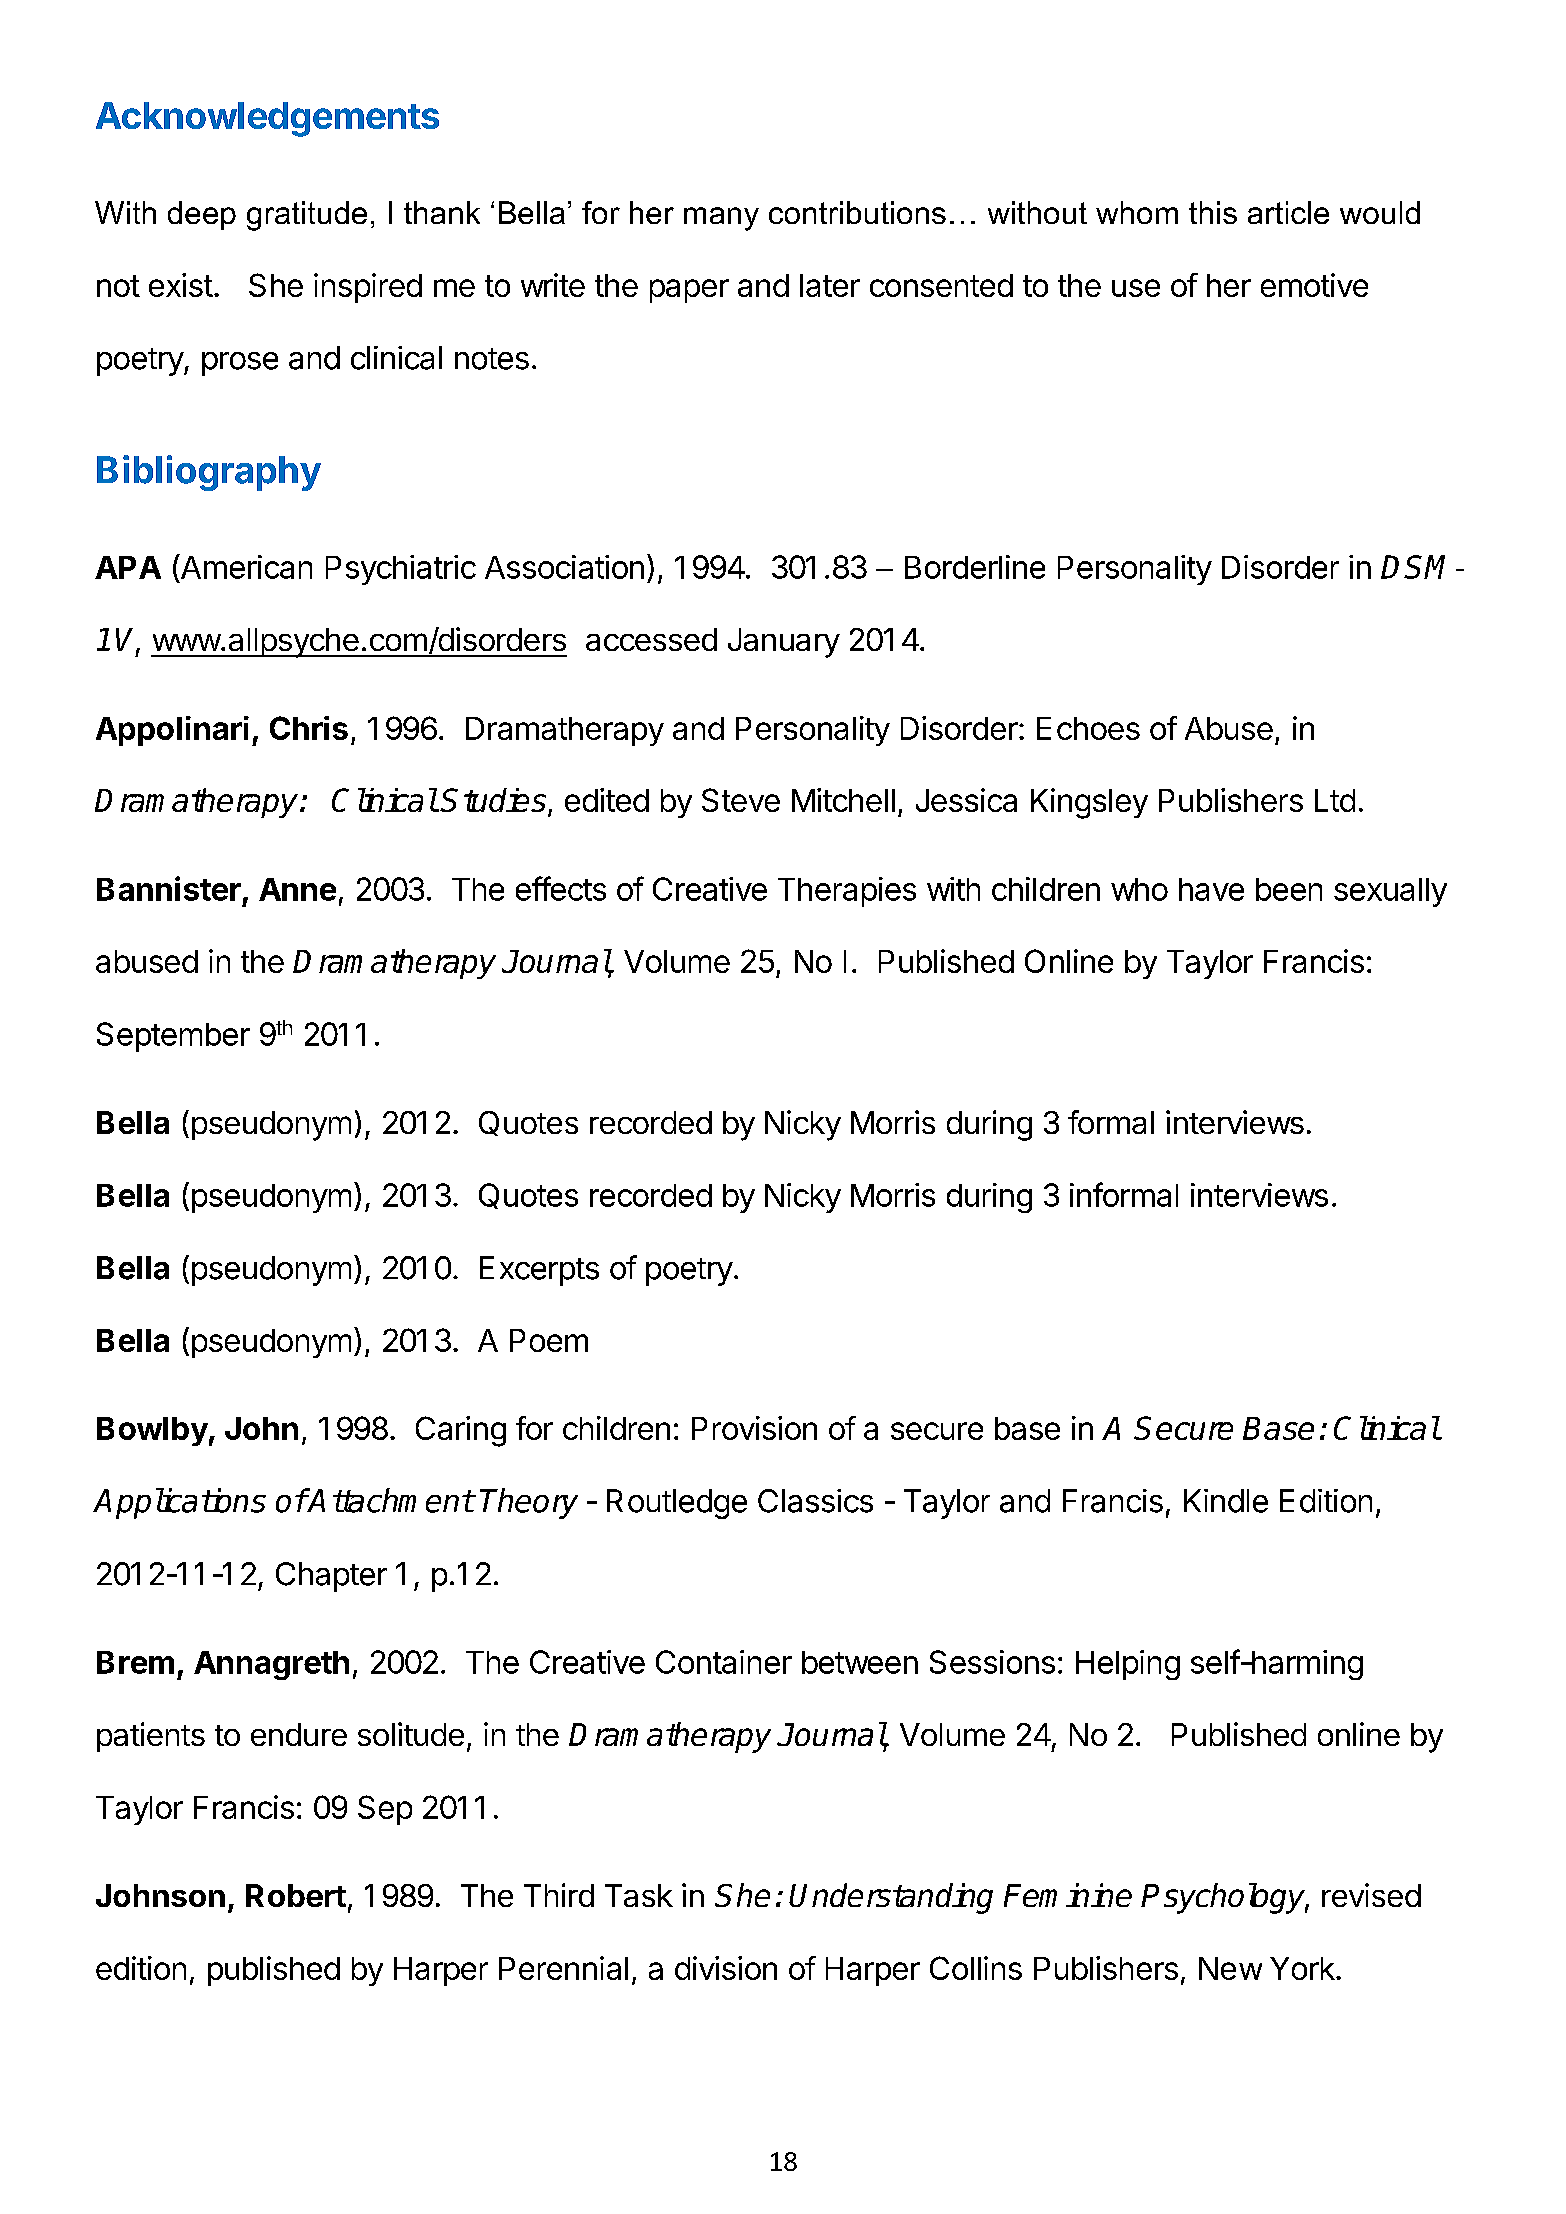  I want to click on gratitude, so click(307, 216).
